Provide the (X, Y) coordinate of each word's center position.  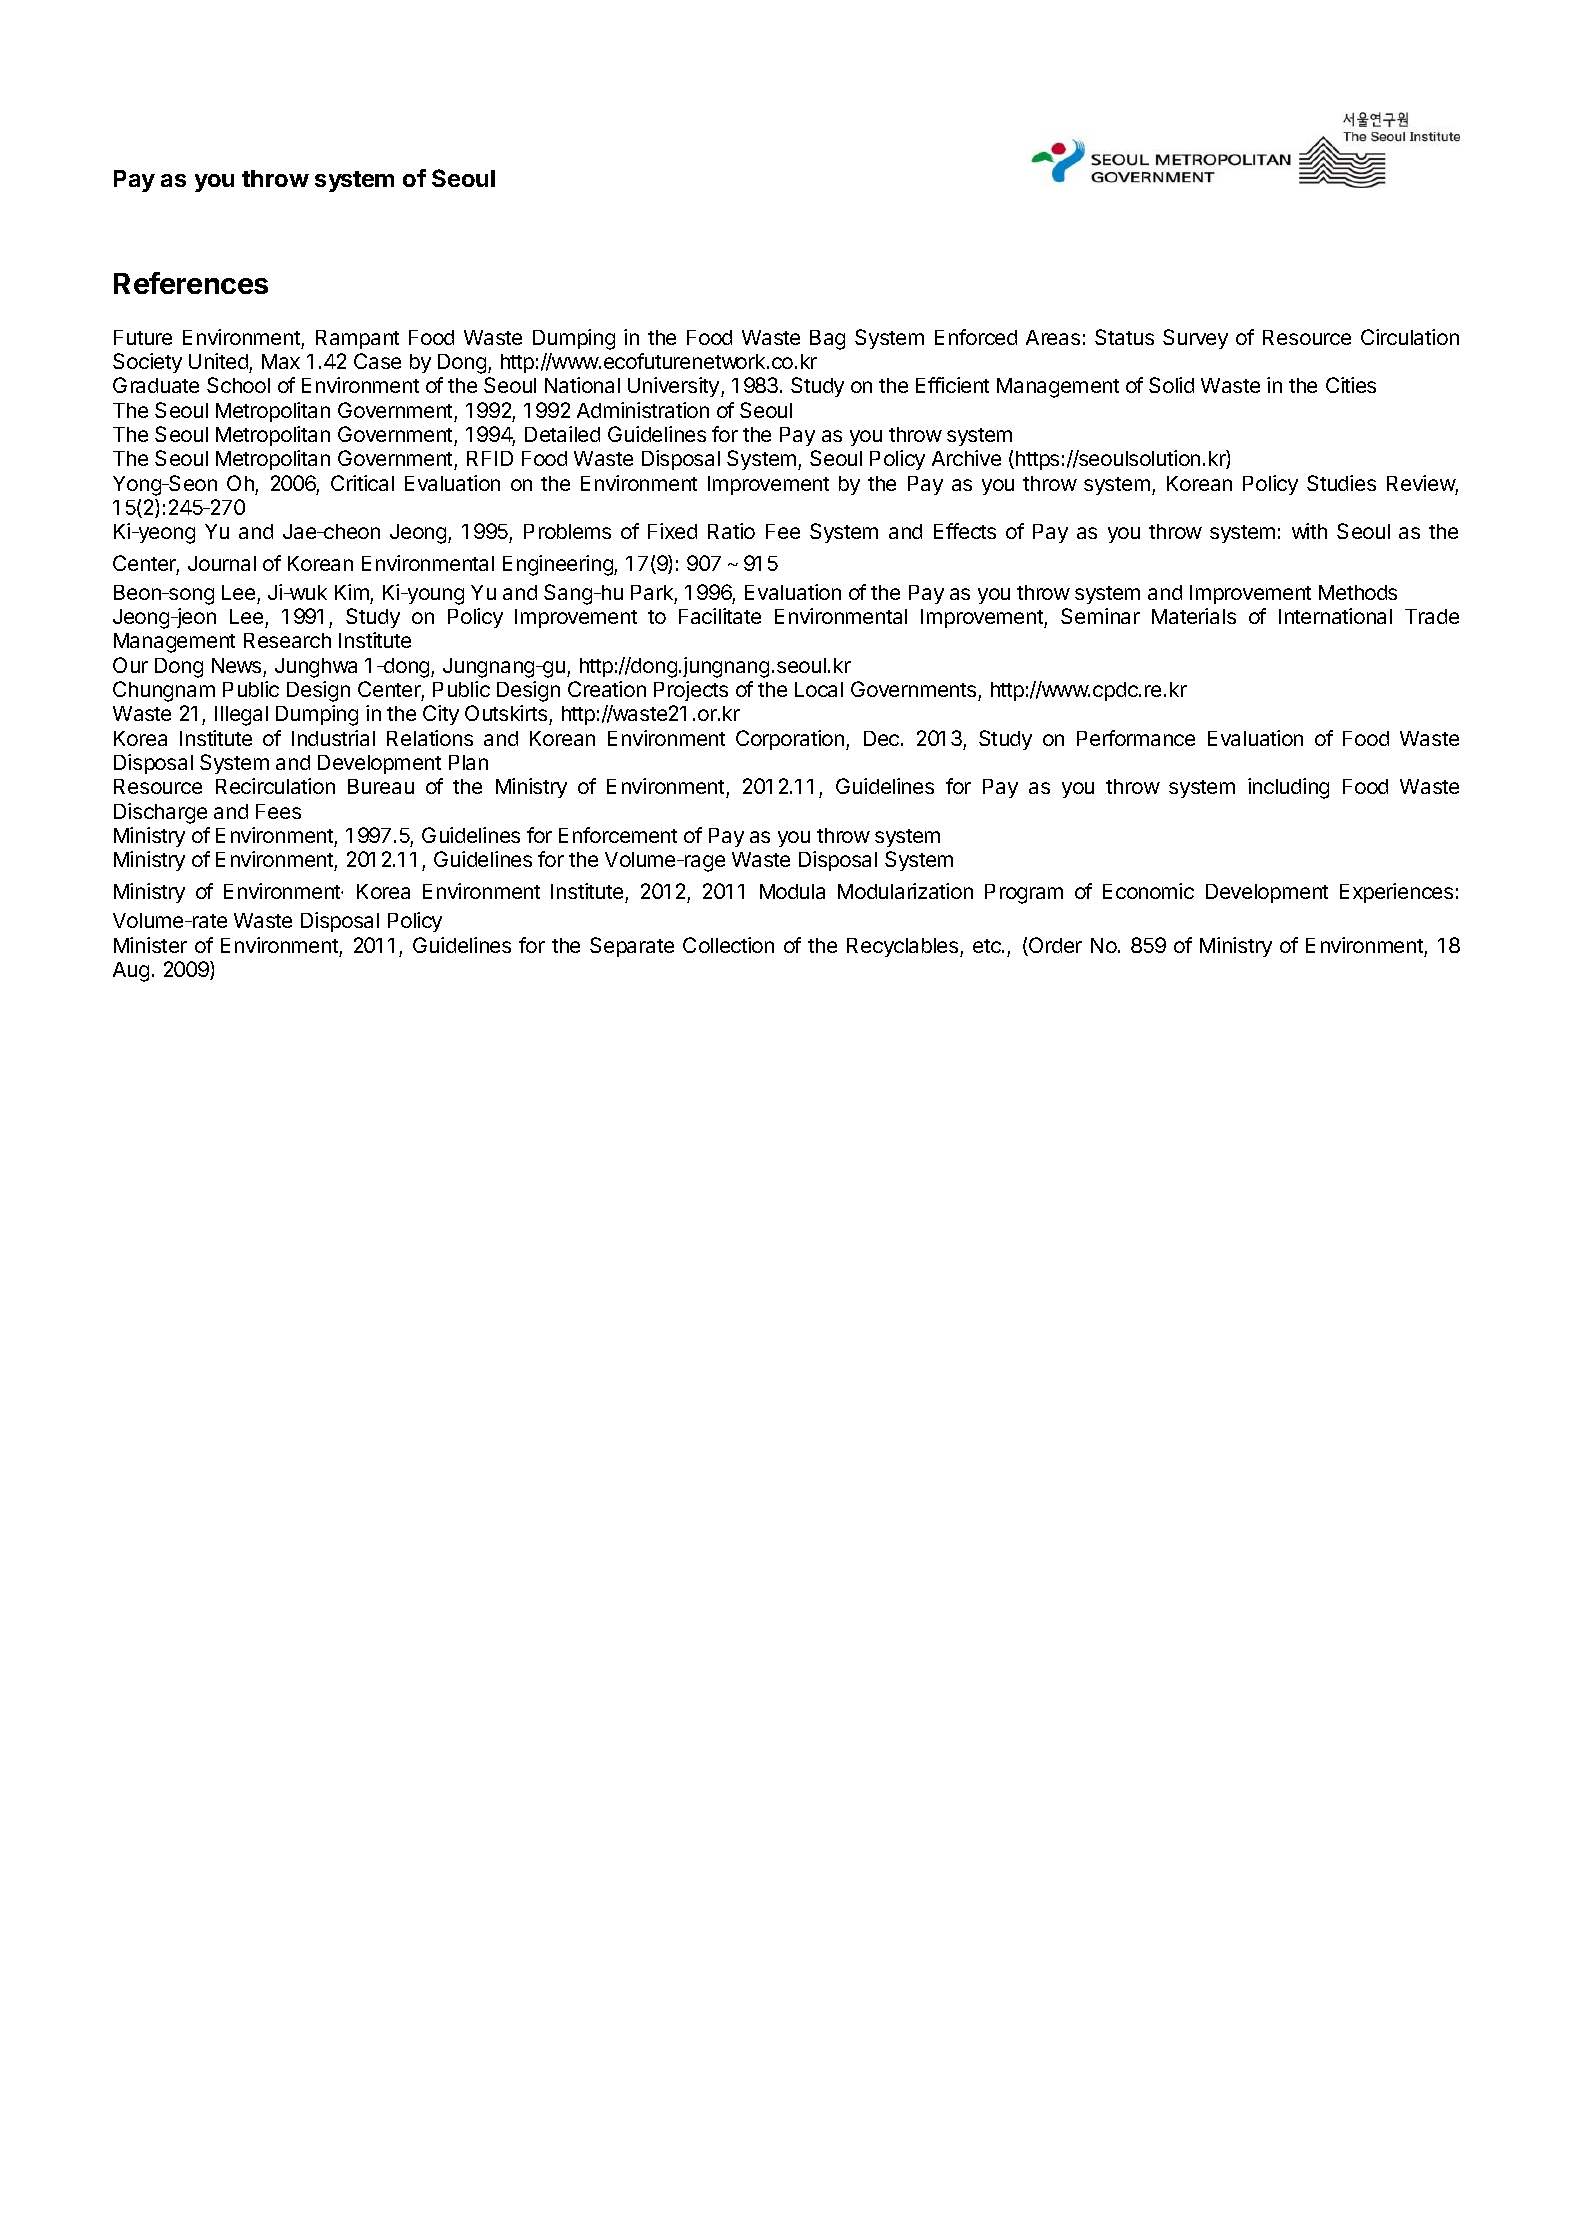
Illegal (241, 716)
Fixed (672, 531)
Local (819, 689)
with (1309, 531)
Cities (1351, 385)
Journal (222, 563)
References (191, 283)
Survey (1195, 339)
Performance (1136, 738)
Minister (150, 945)
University (675, 387)
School (238, 385)
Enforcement (618, 835)
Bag (827, 340)
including (1288, 788)
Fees (278, 811)
